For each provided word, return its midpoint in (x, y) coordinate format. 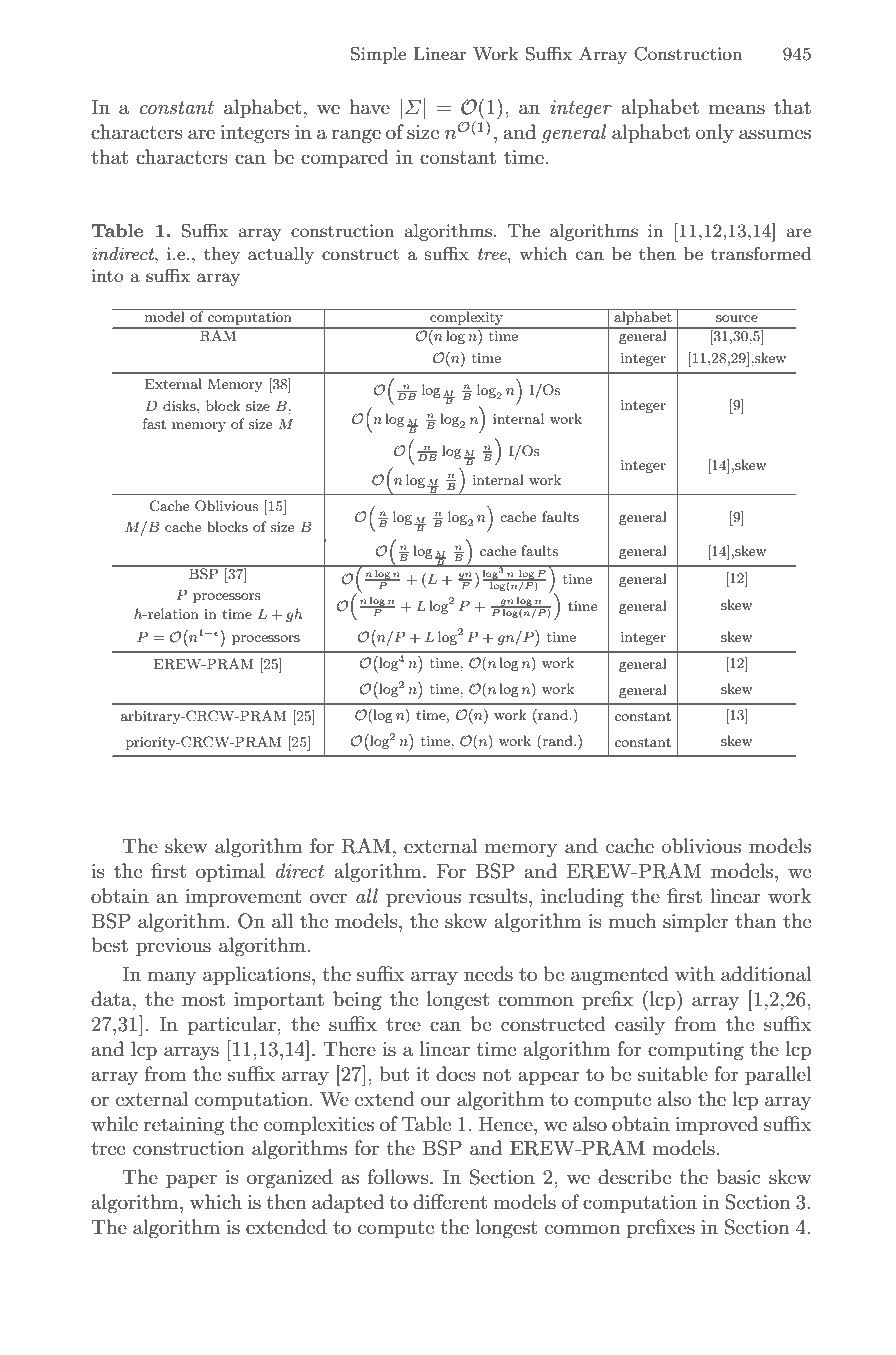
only (715, 134)
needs (488, 974)
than (755, 921)
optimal (230, 872)
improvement (243, 898)
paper (191, 1181)
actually (281, 255)
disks (180, 405)
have (369, 107)
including (582, 898)
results (499, 896)
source (737, 318)
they (222, 255)
